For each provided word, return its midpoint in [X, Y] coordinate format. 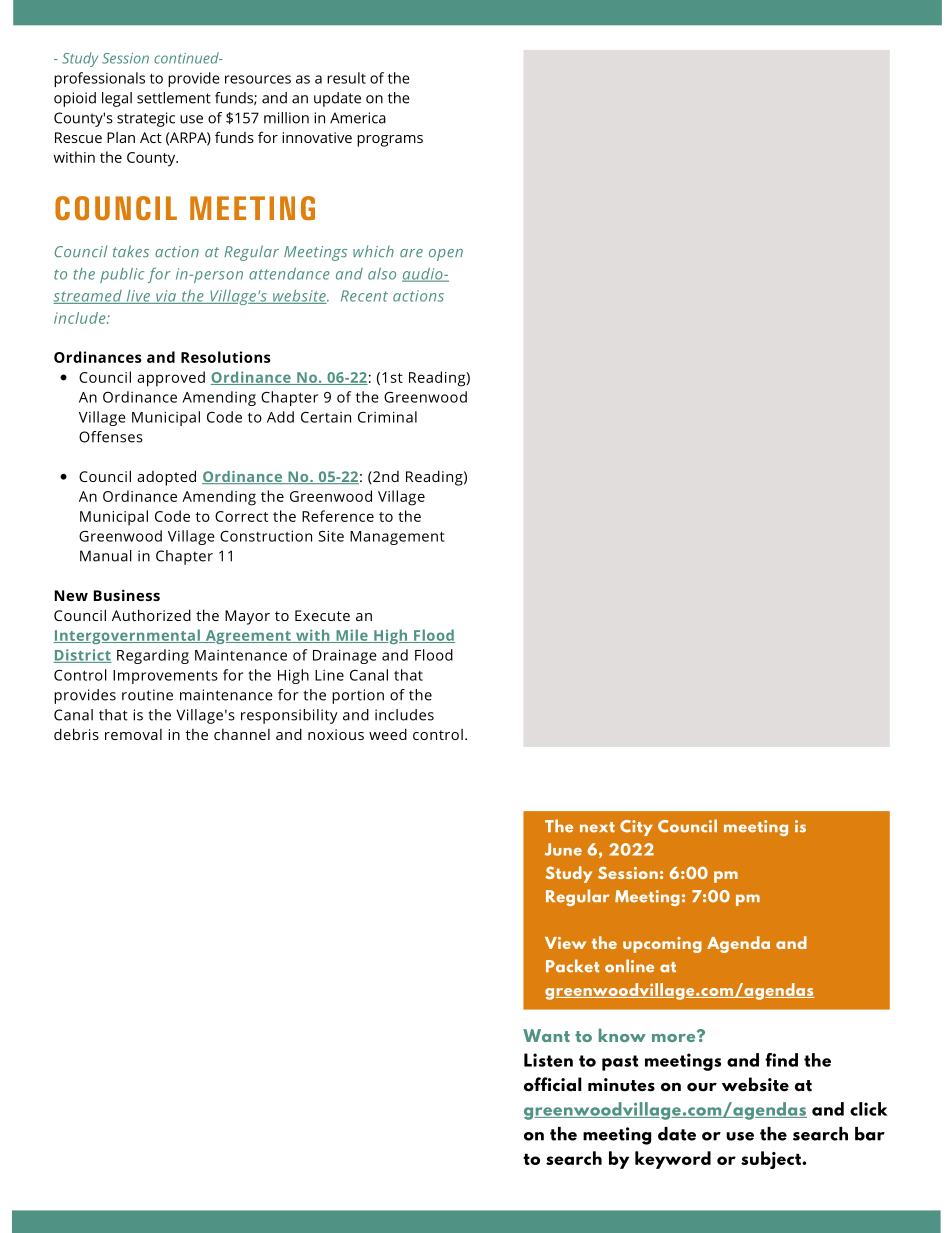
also [382, 274]
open [446, 255]
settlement [174, 98]
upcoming [662, 945]
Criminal [387, 417]
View [565, 943]
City [636, 828]
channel [242, 734]
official [552, 1084]
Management [397, 538]
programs [390, 141]
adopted [166, 478]
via [166, 297]
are [411, 253]
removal [133, 734]
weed [388, 734]
